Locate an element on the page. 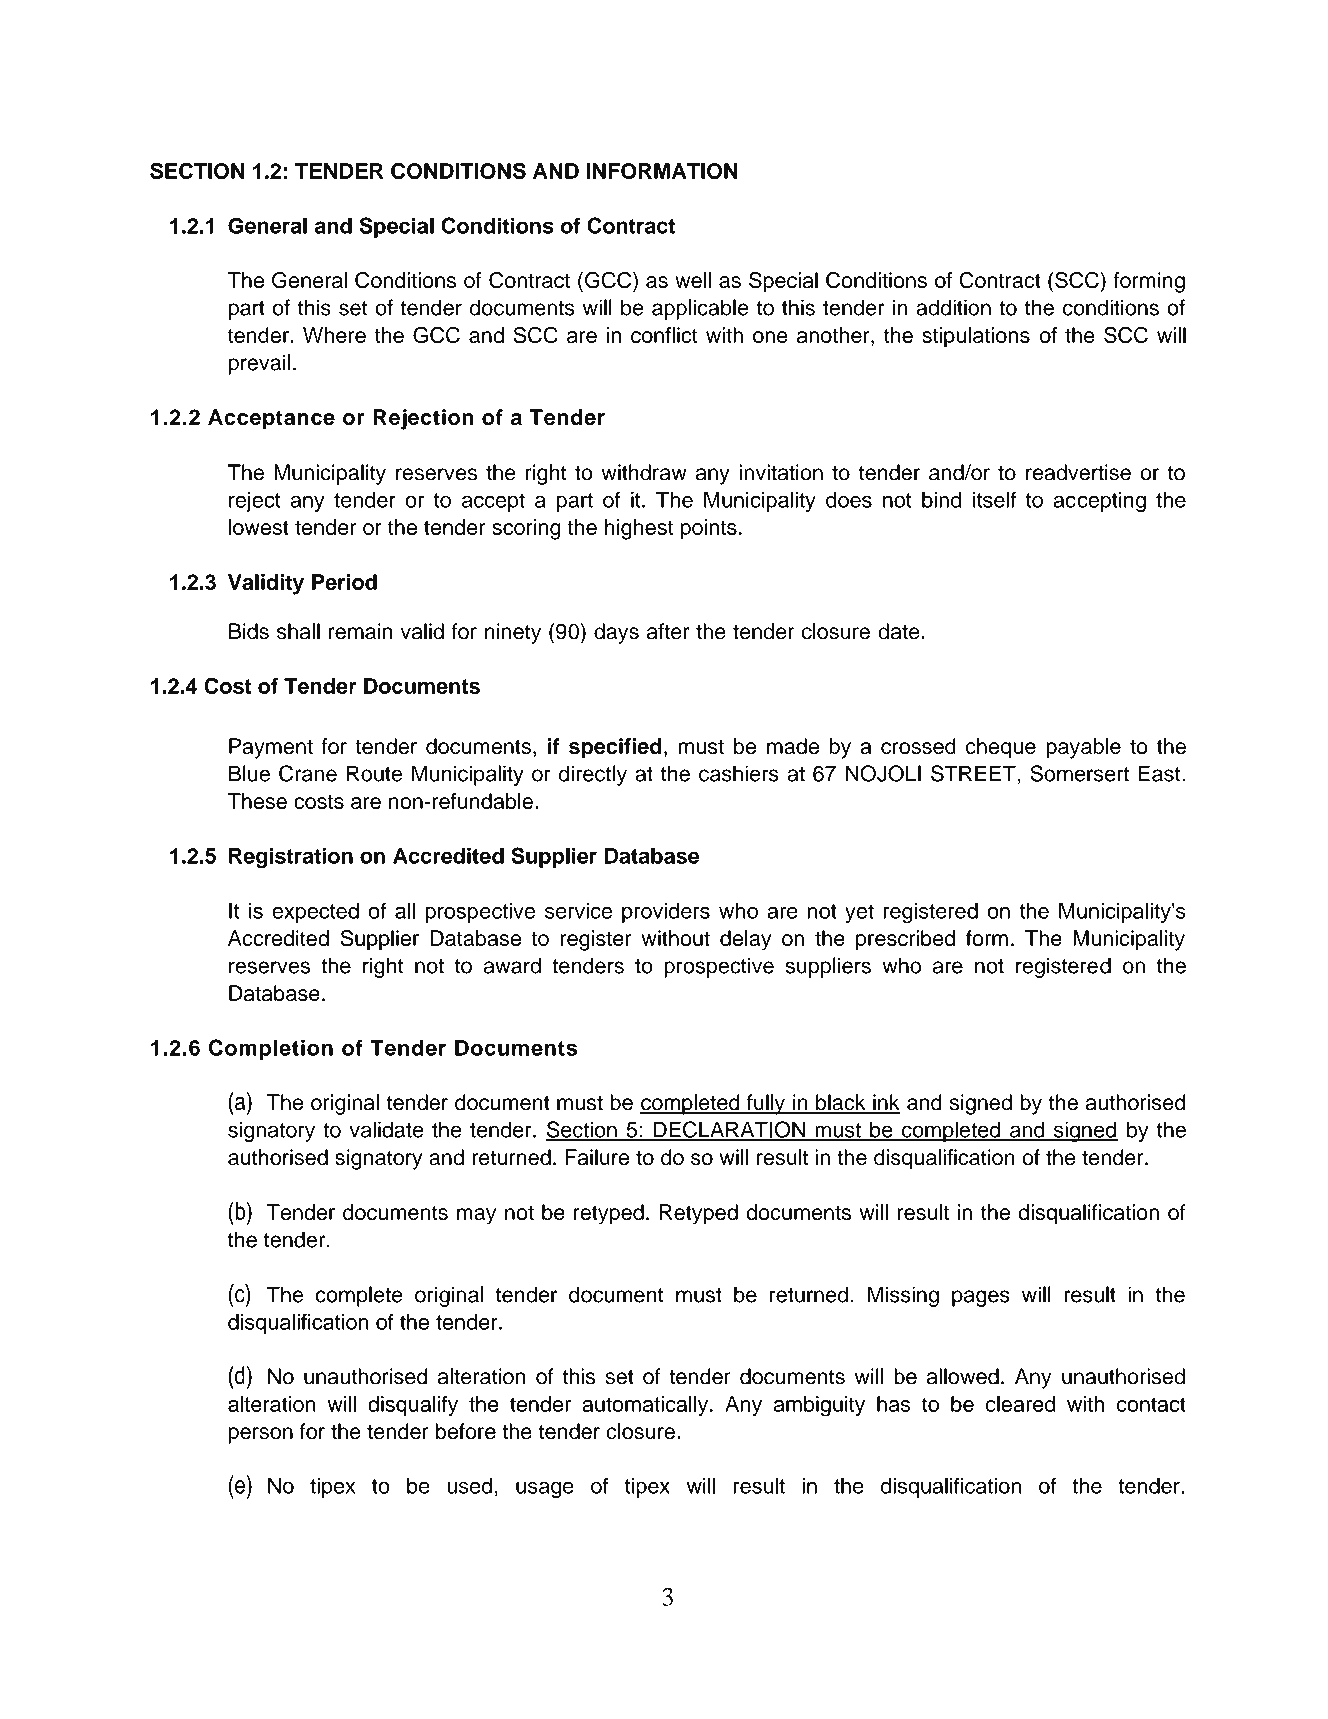 Image resolution: width=1328 pixels, height=1719 pixels. disqualify is located at coordinates (413, 1406).
